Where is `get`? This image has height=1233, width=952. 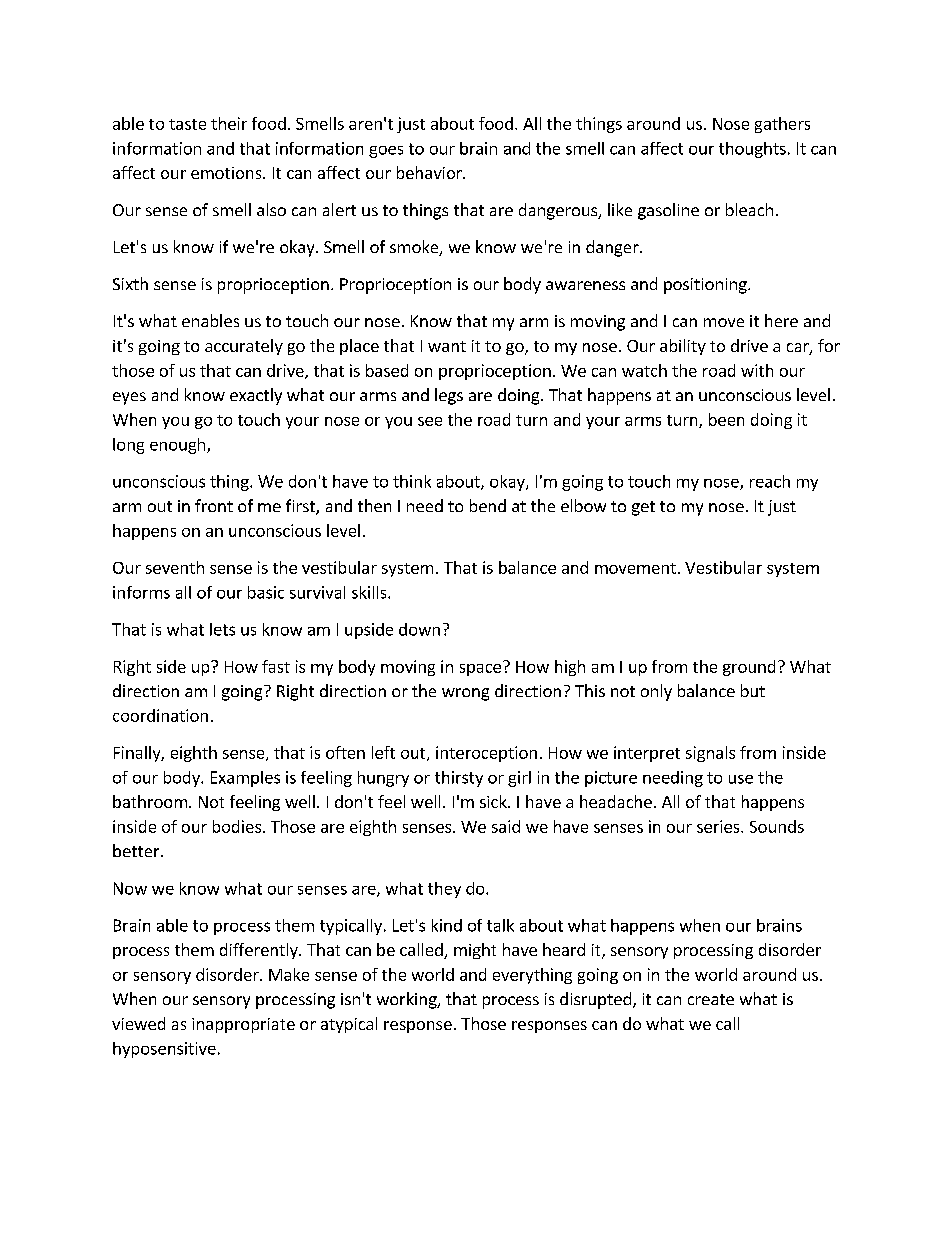
get is located at coordinates (643, 508).
